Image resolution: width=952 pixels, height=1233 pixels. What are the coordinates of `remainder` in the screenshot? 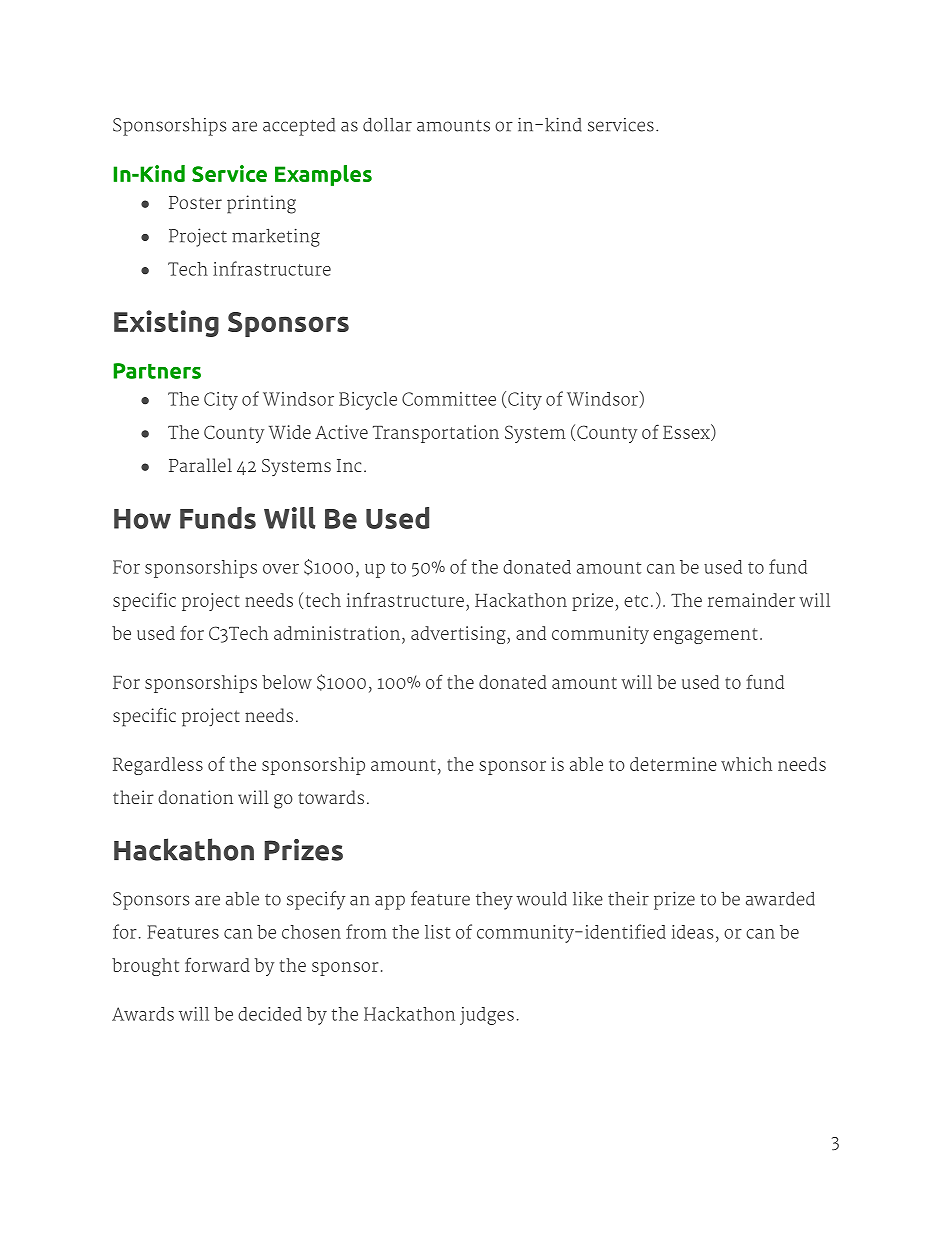 It's located at (751, 600).
